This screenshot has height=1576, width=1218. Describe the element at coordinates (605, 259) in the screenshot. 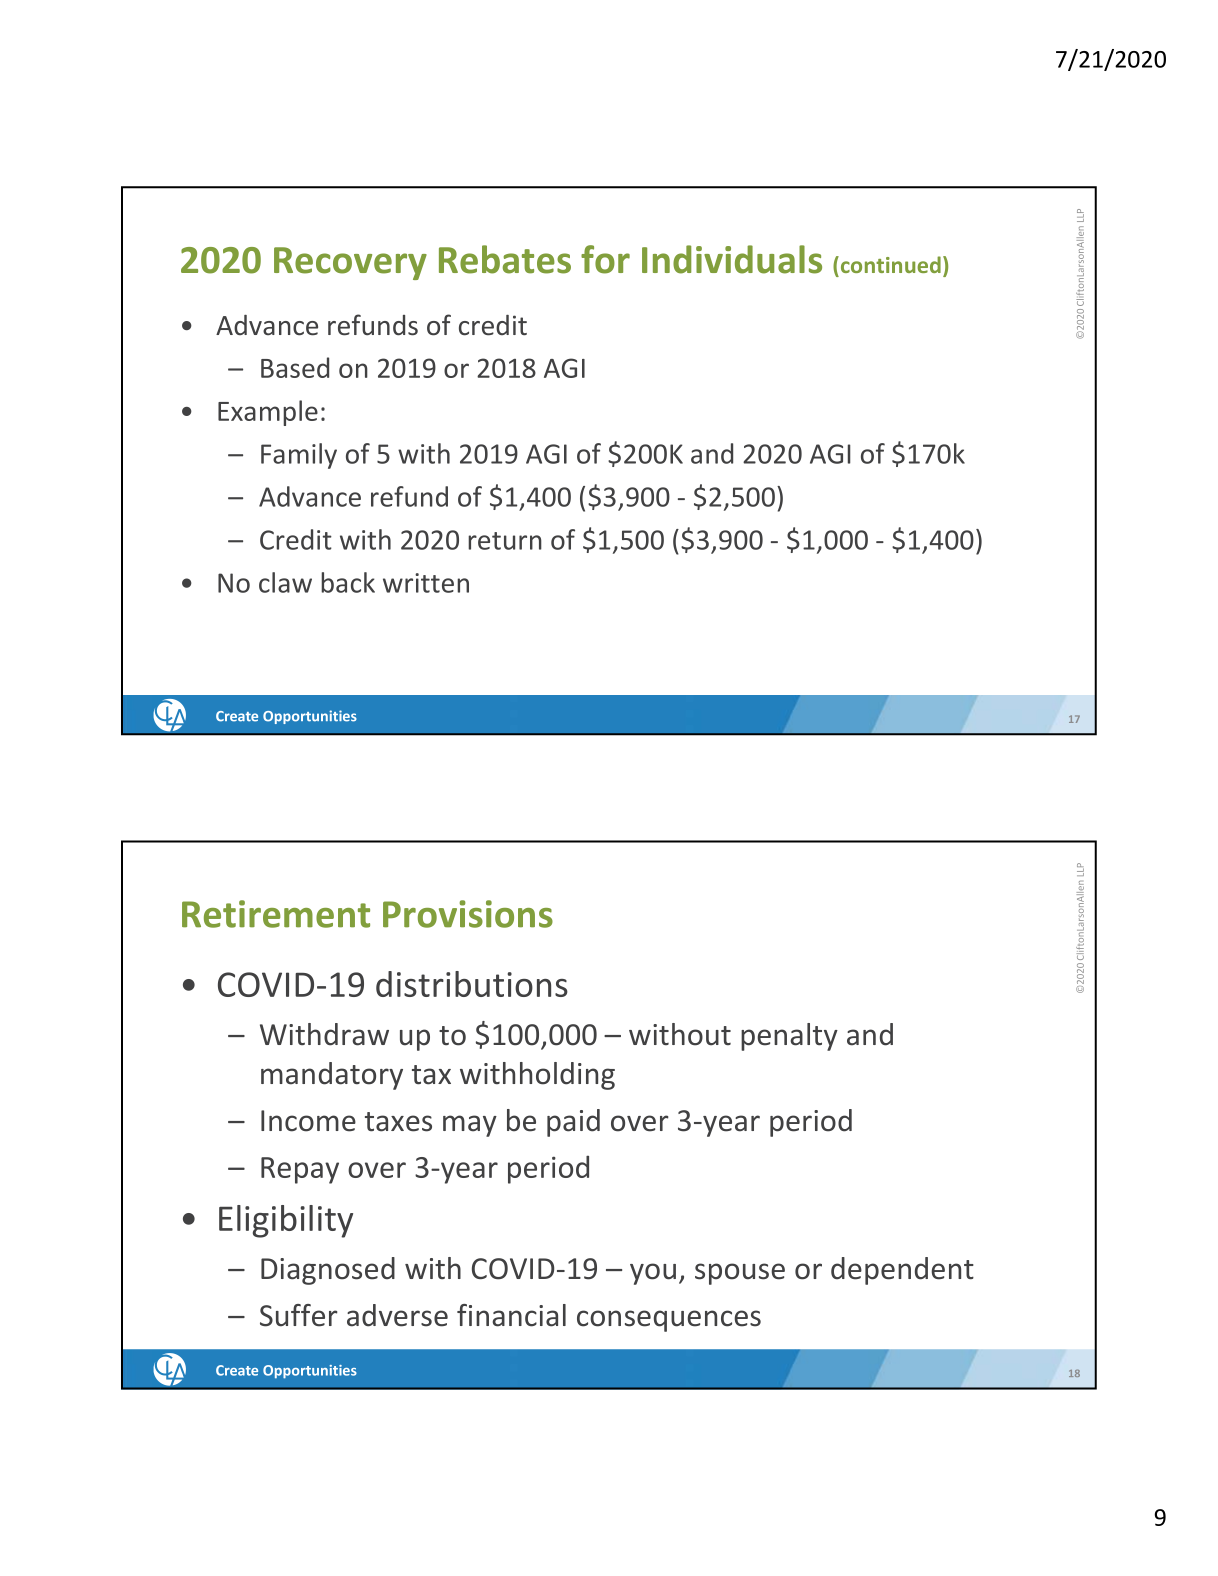

I see `for` at that location.
